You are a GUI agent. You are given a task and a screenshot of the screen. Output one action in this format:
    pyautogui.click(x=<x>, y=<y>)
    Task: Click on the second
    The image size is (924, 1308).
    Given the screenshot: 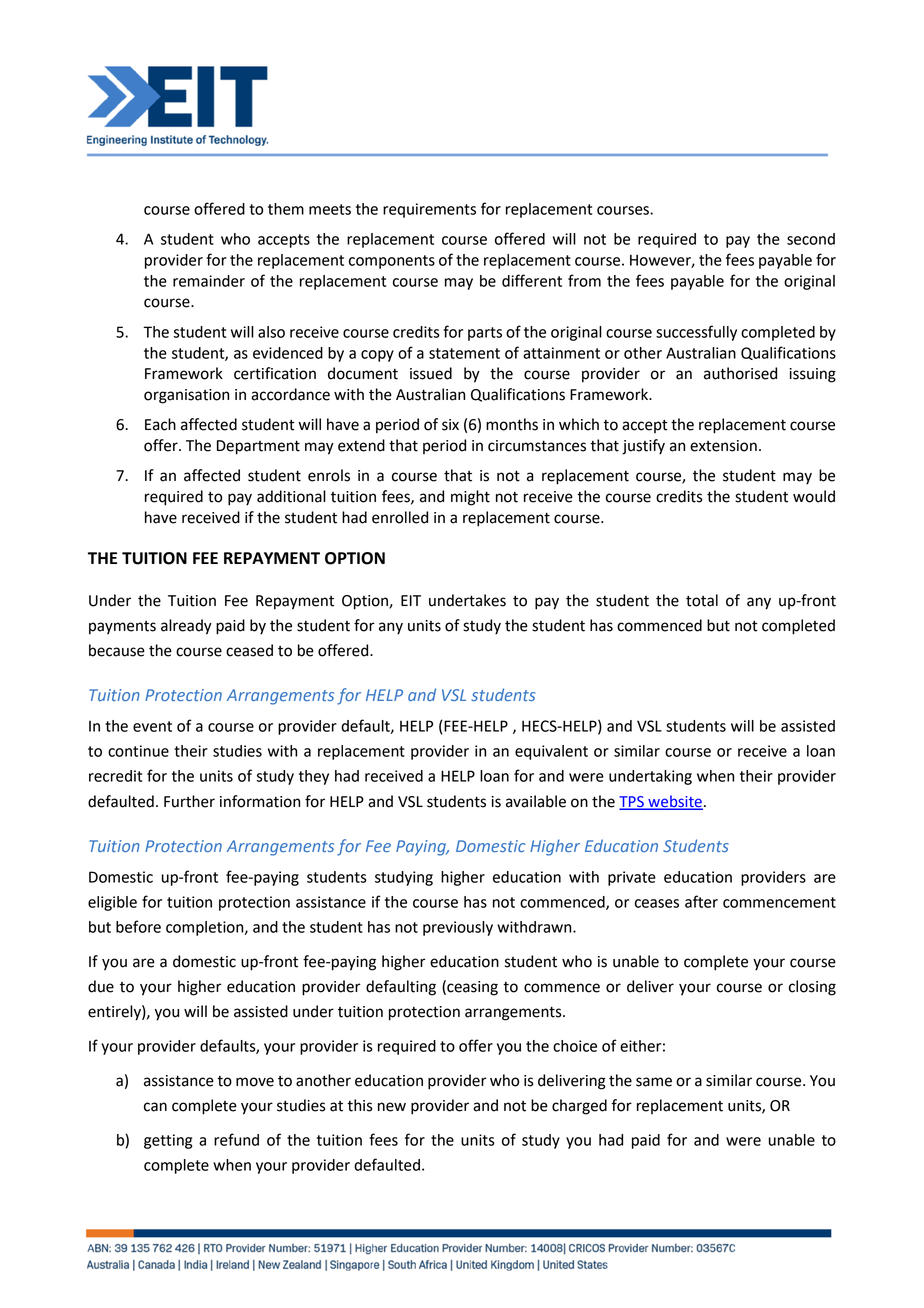 What is the action you would take?
    pyautogui.click(x=811, y=239)
